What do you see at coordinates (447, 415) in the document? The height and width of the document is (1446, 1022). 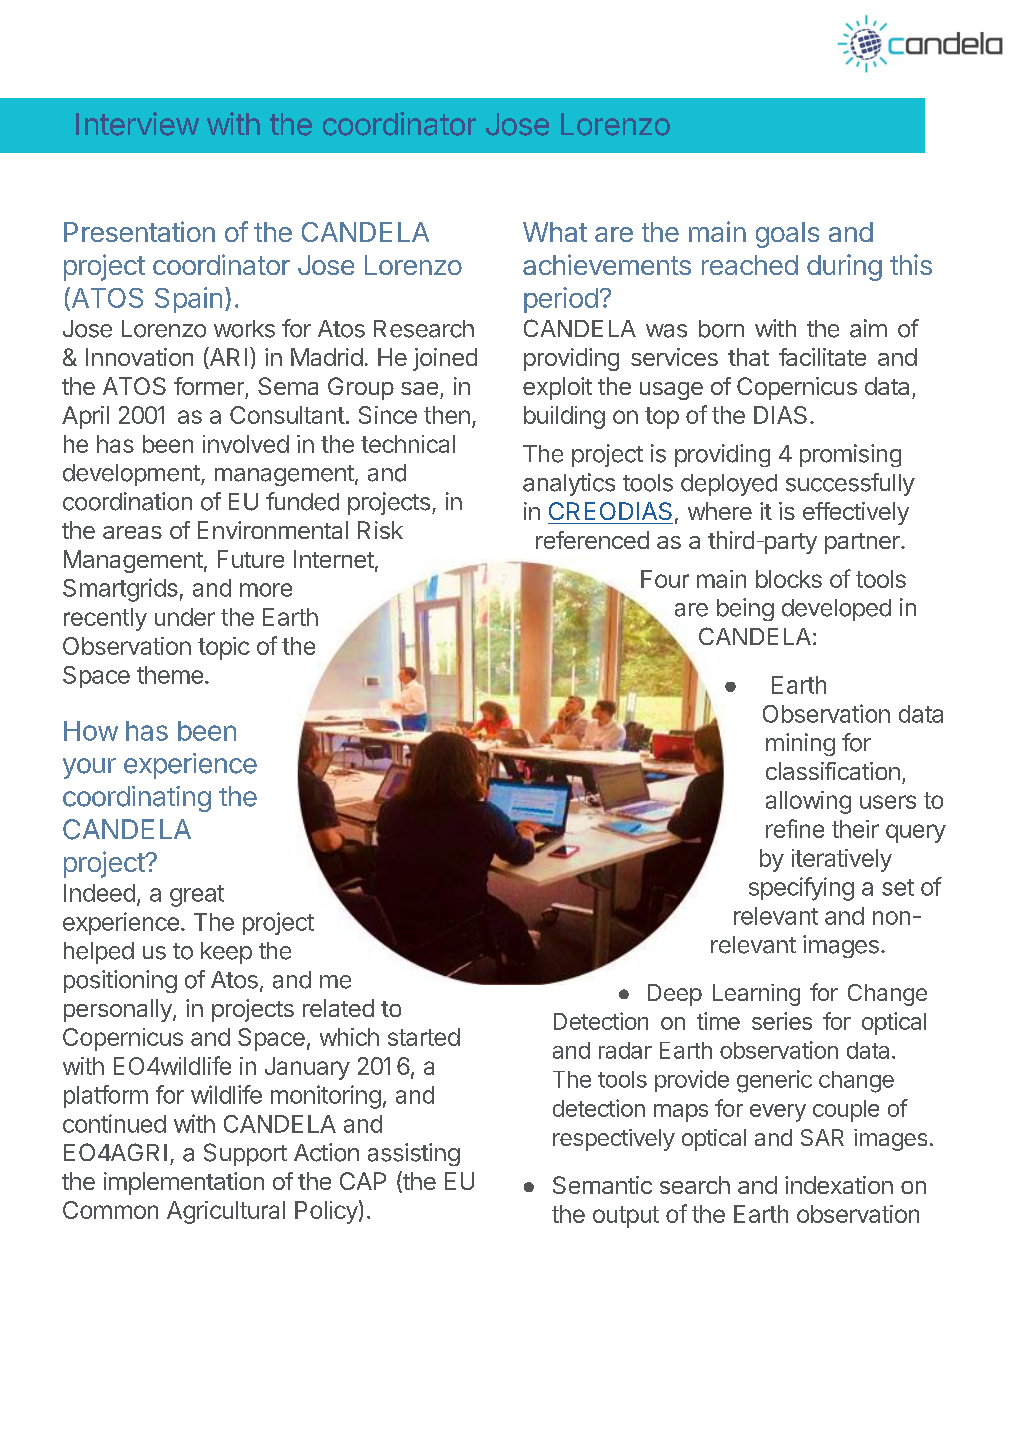 I see `then` at bounding box center [447, 415].
